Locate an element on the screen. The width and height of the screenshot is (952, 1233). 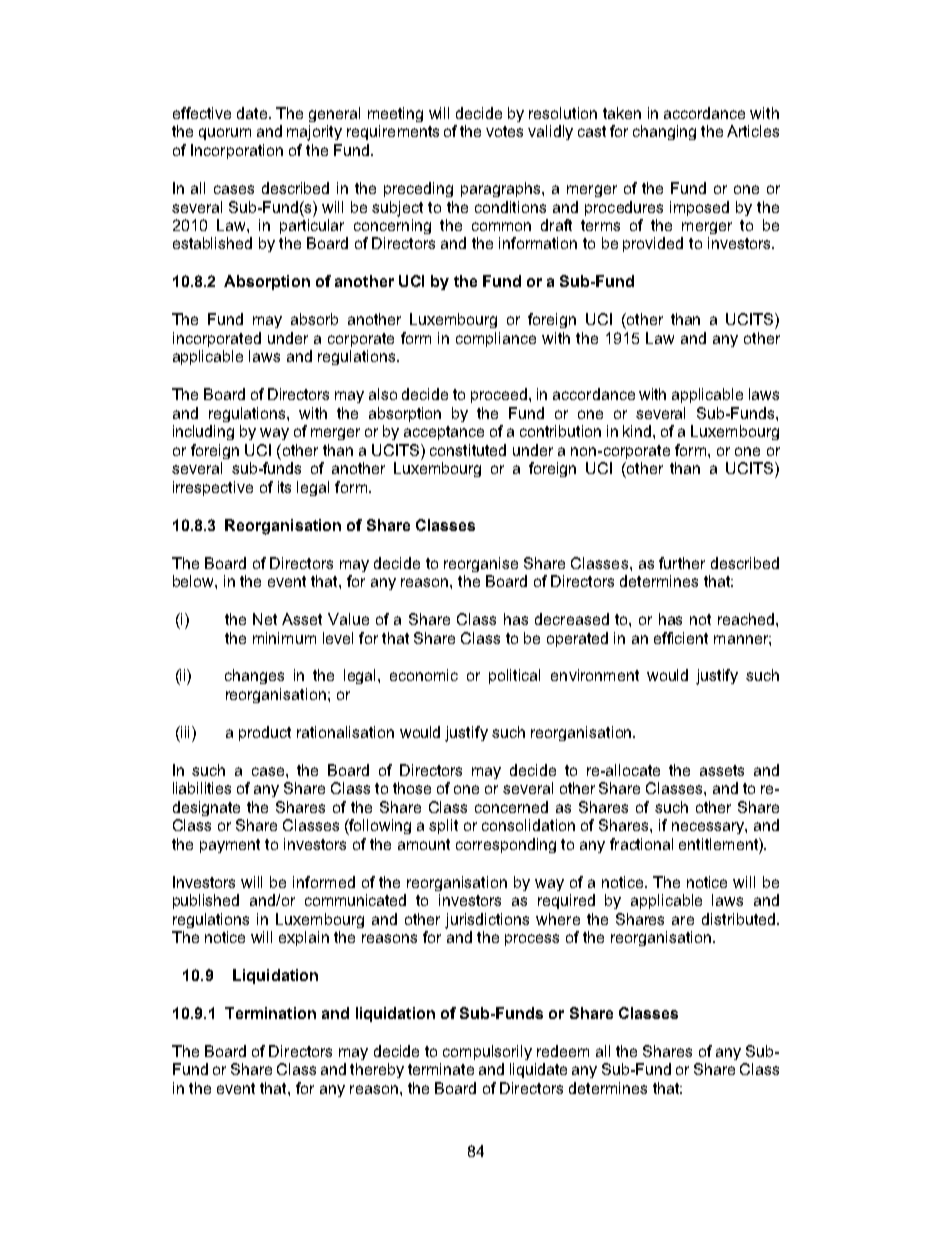
further is located at coordinates (682, 563).
